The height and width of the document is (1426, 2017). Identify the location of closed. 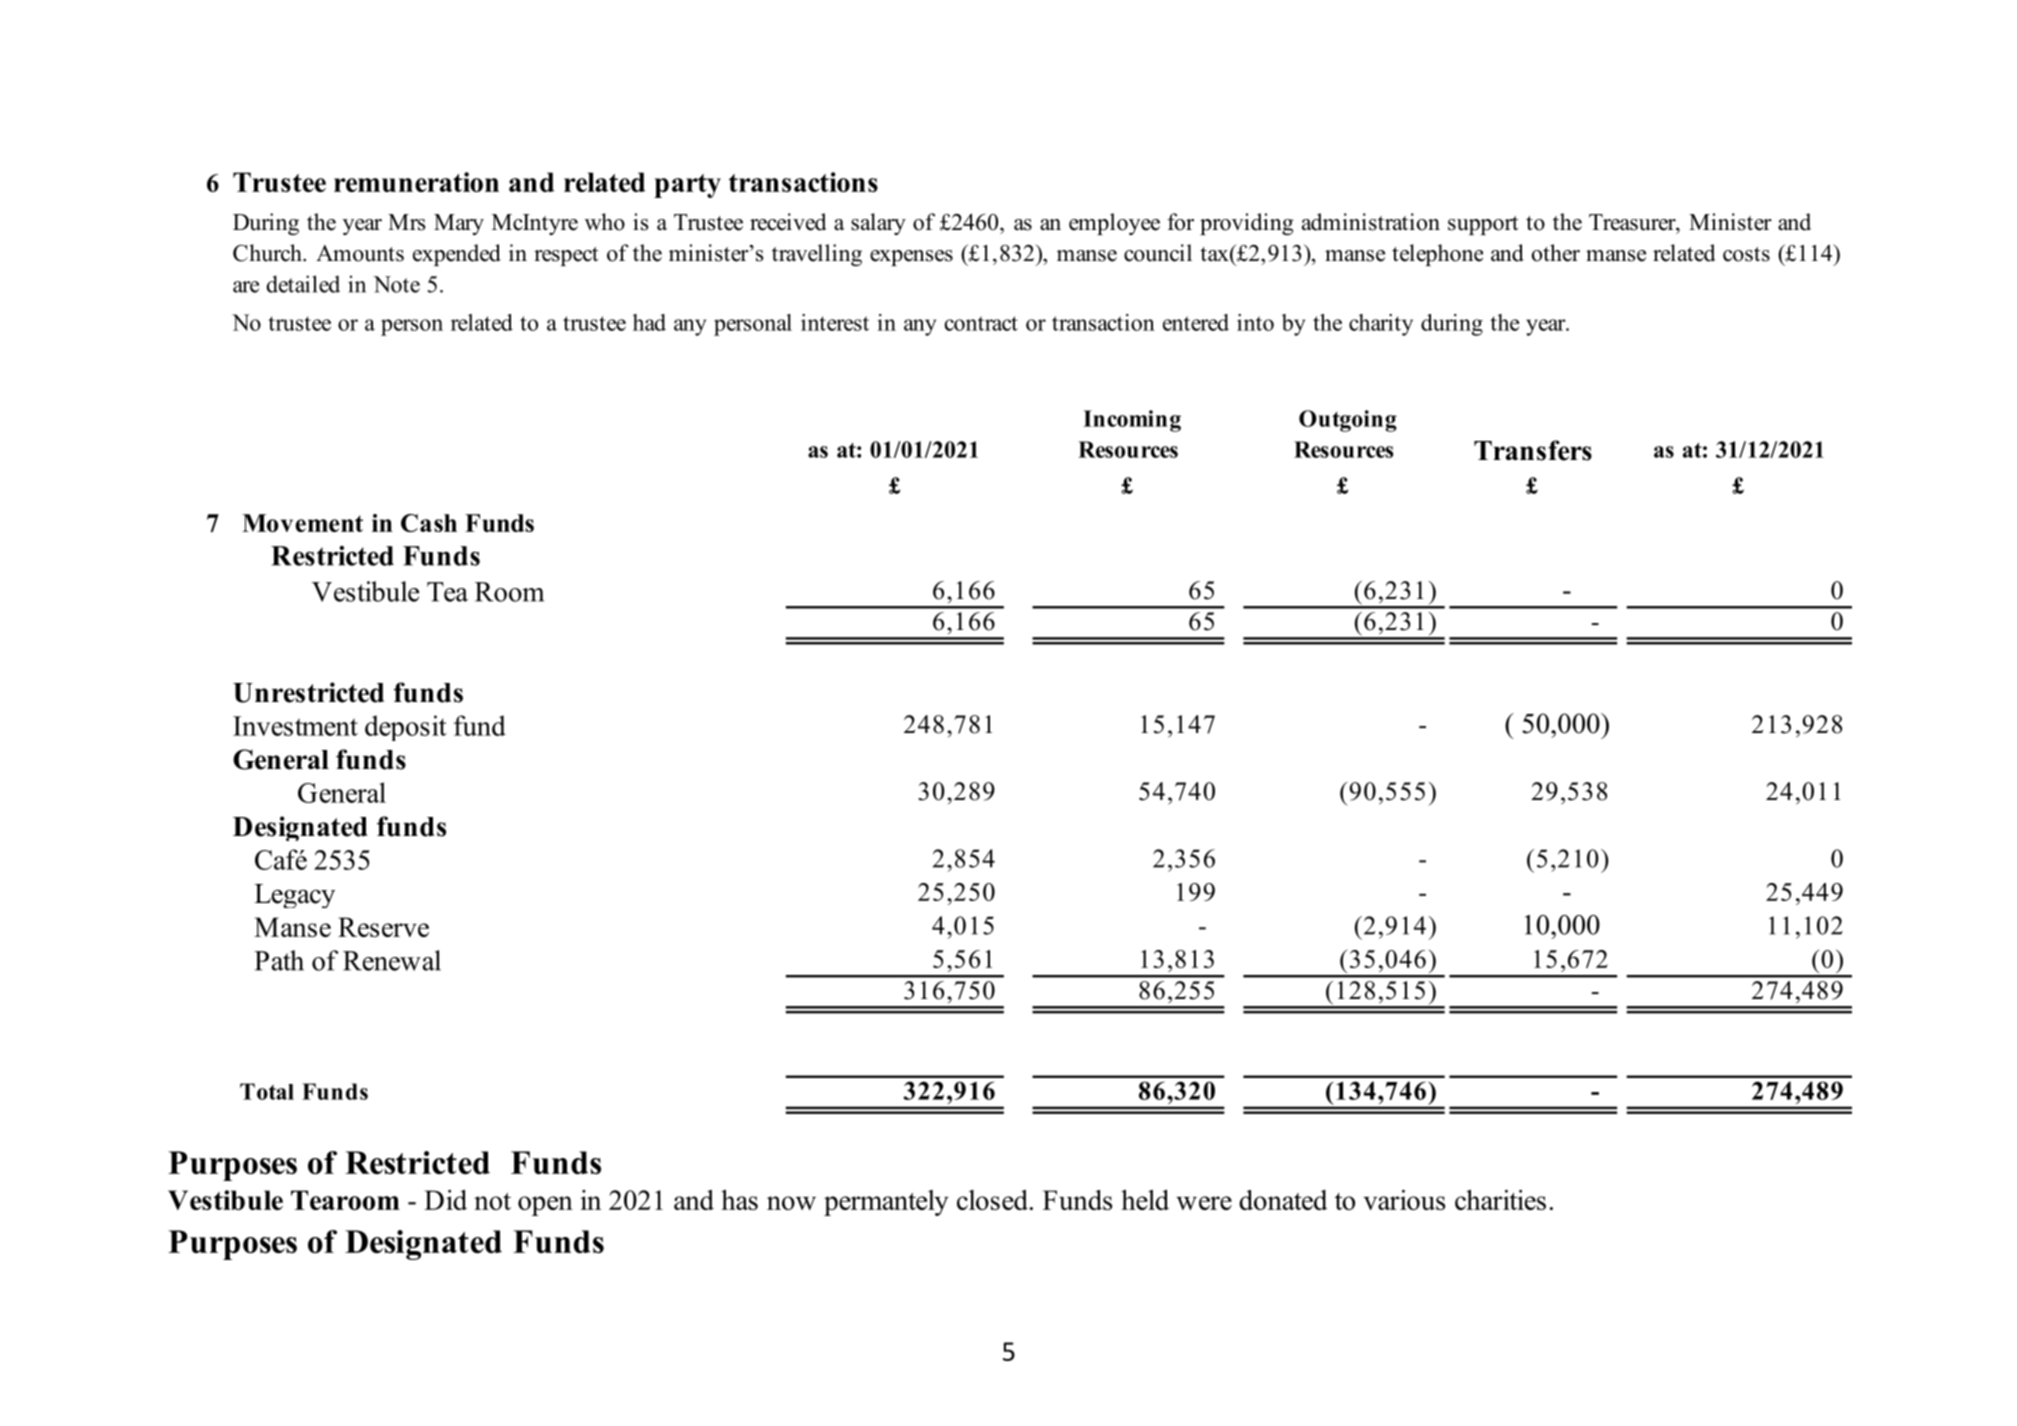
(992, 1200).
